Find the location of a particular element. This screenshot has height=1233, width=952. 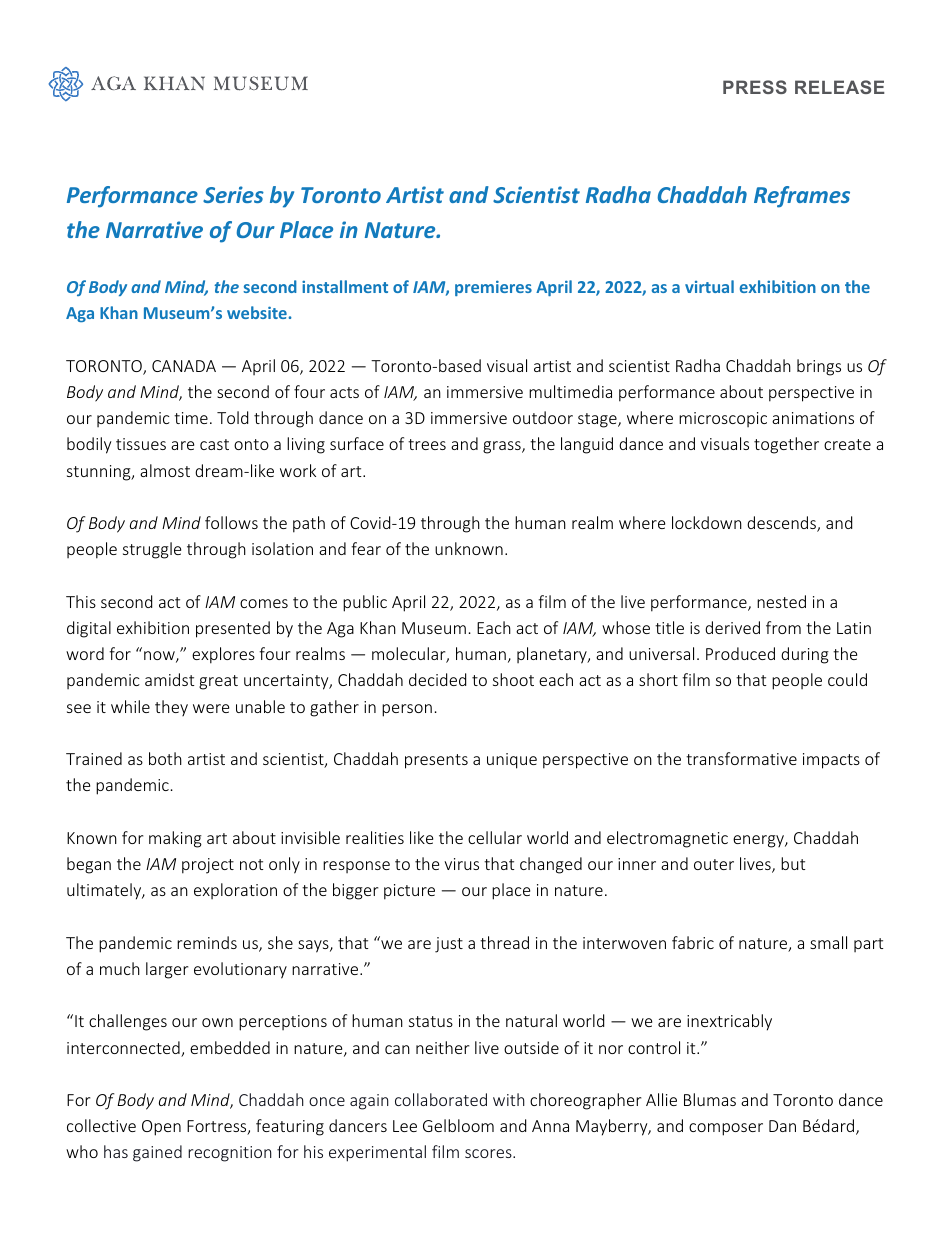

small is located at coordinates (828, 942).
